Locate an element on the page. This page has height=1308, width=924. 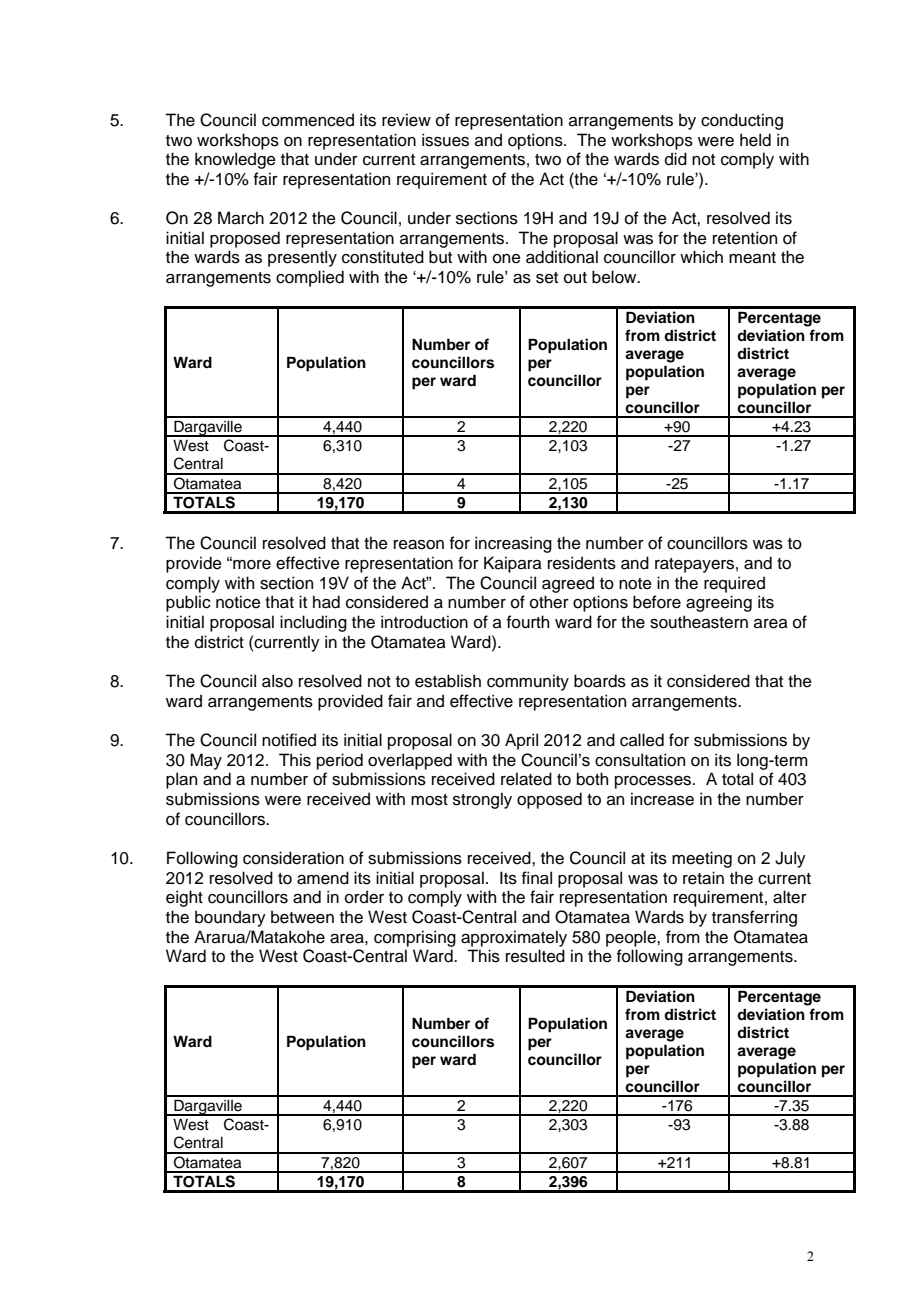
increasing is located at coordinates (513, 544).
